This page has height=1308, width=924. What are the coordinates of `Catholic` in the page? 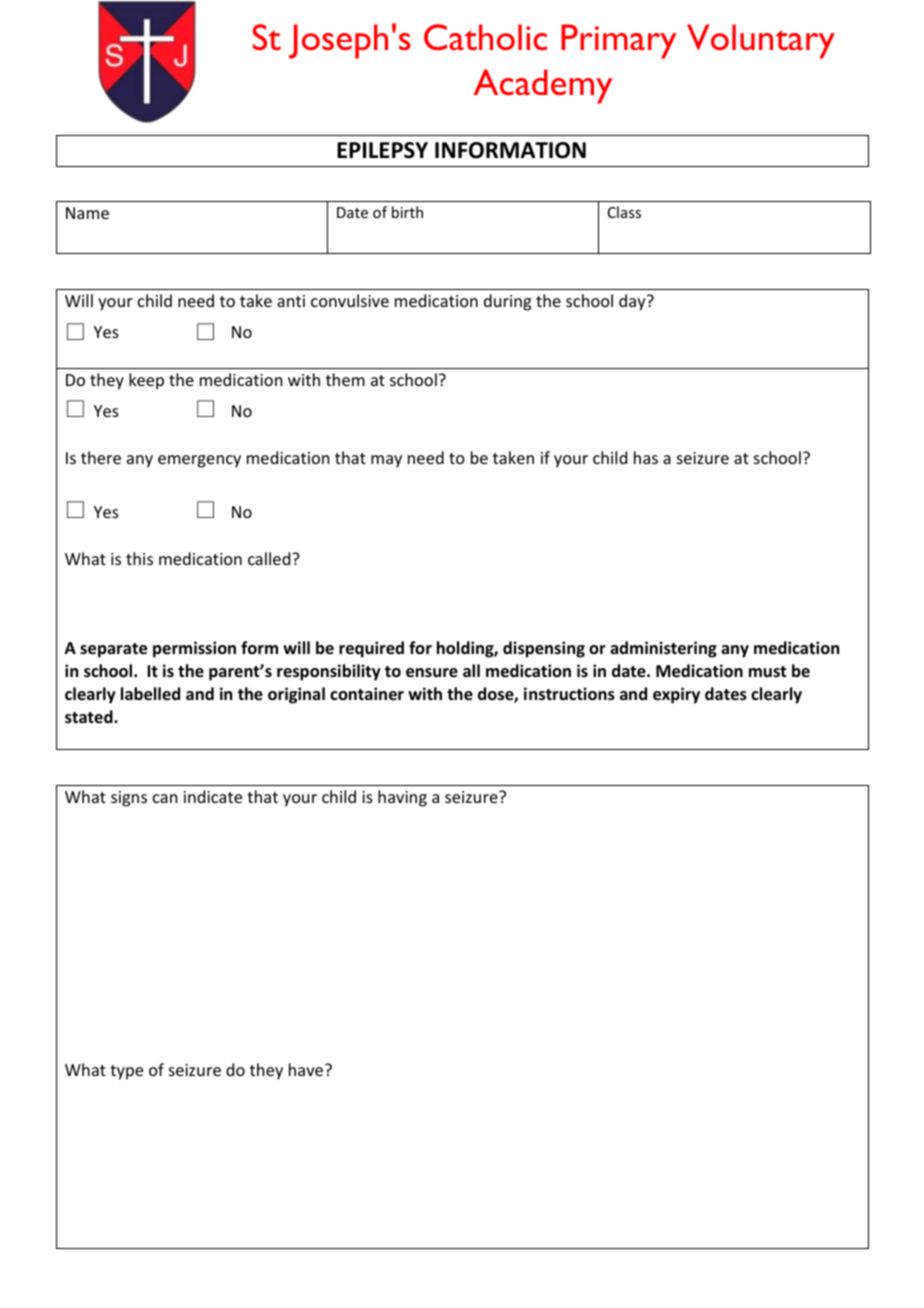 It's located at (485, 37).
